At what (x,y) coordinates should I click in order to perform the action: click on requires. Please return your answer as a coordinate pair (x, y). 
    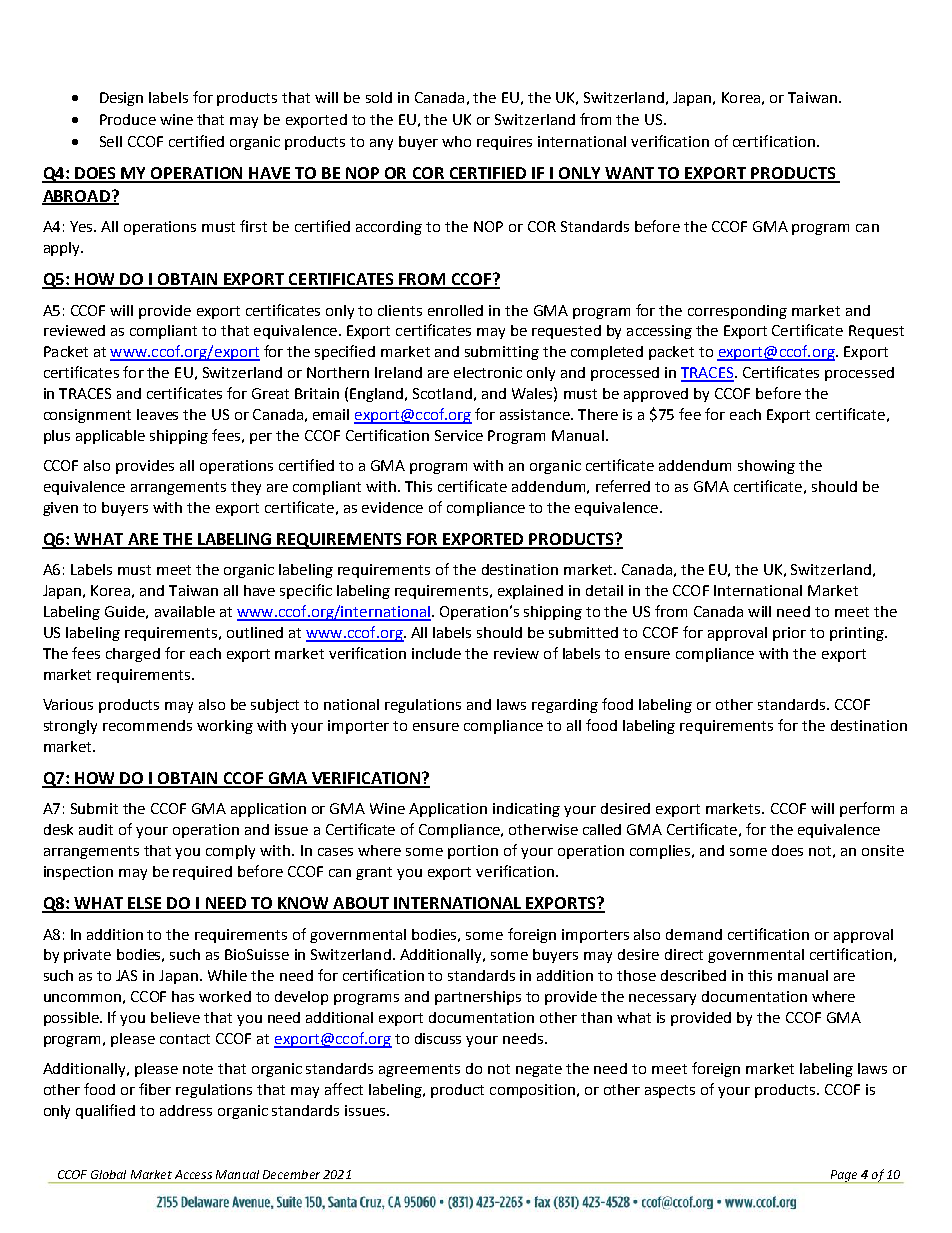
    Looking at the image, I should click on (504, 143).
